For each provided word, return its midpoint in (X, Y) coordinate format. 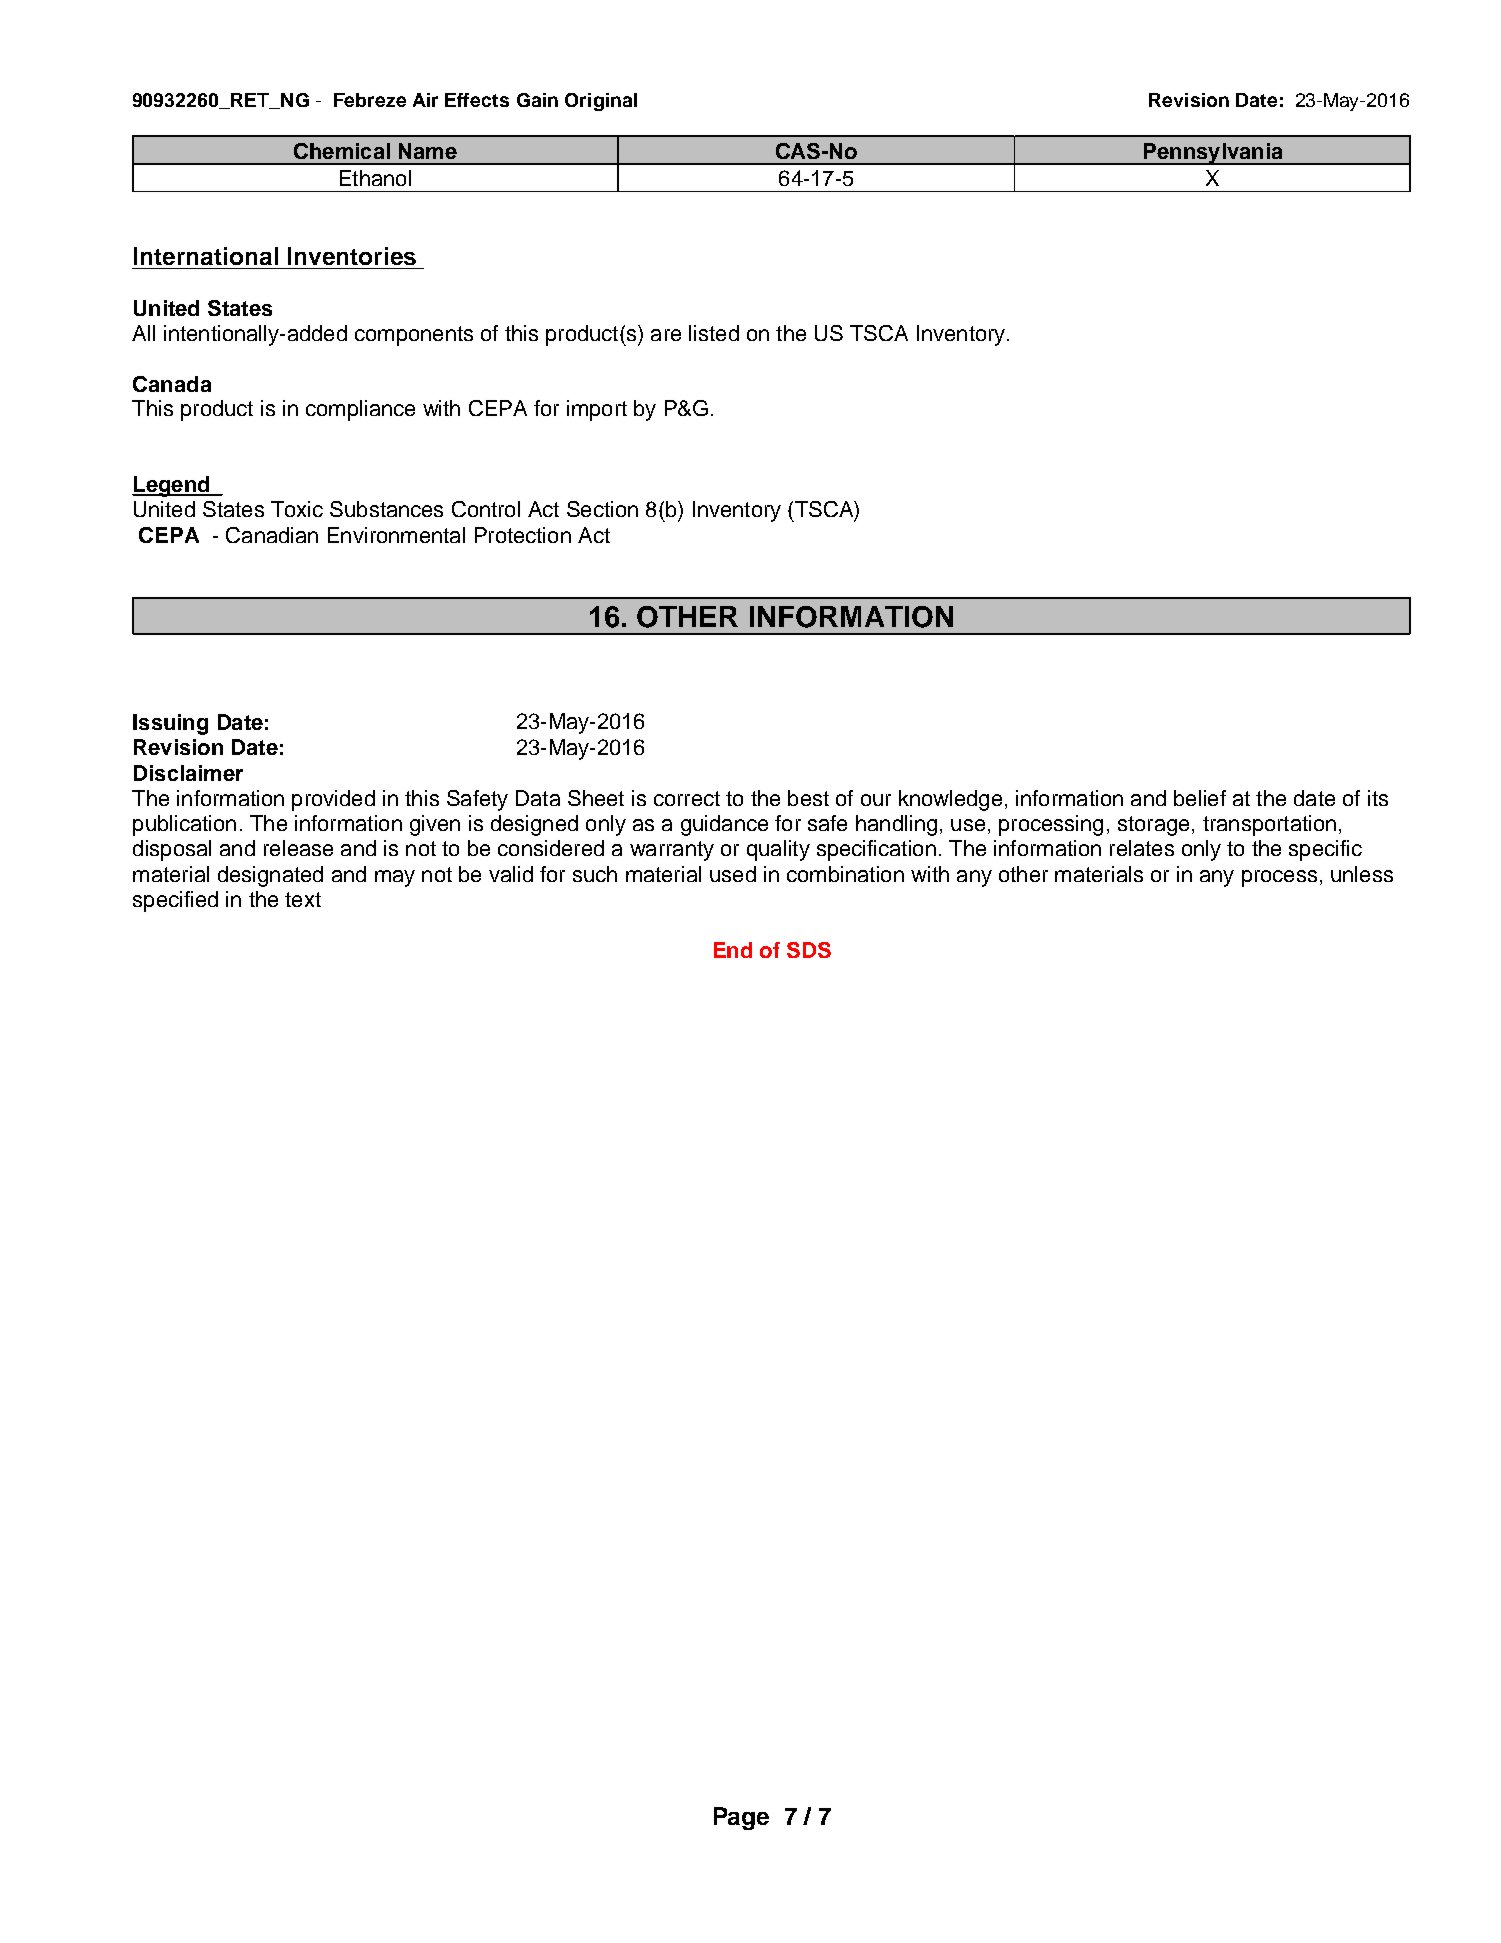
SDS (809, 950)
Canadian (272, 535)
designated (270, 876)
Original (601, 102)
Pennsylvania (1213, 154)
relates (1142, 848)
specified (175, 901)
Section (602, 509)
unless (1362, 874)
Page (741, 1818)
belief (1200, 798)
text (303, 899)
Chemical (342, 151)
